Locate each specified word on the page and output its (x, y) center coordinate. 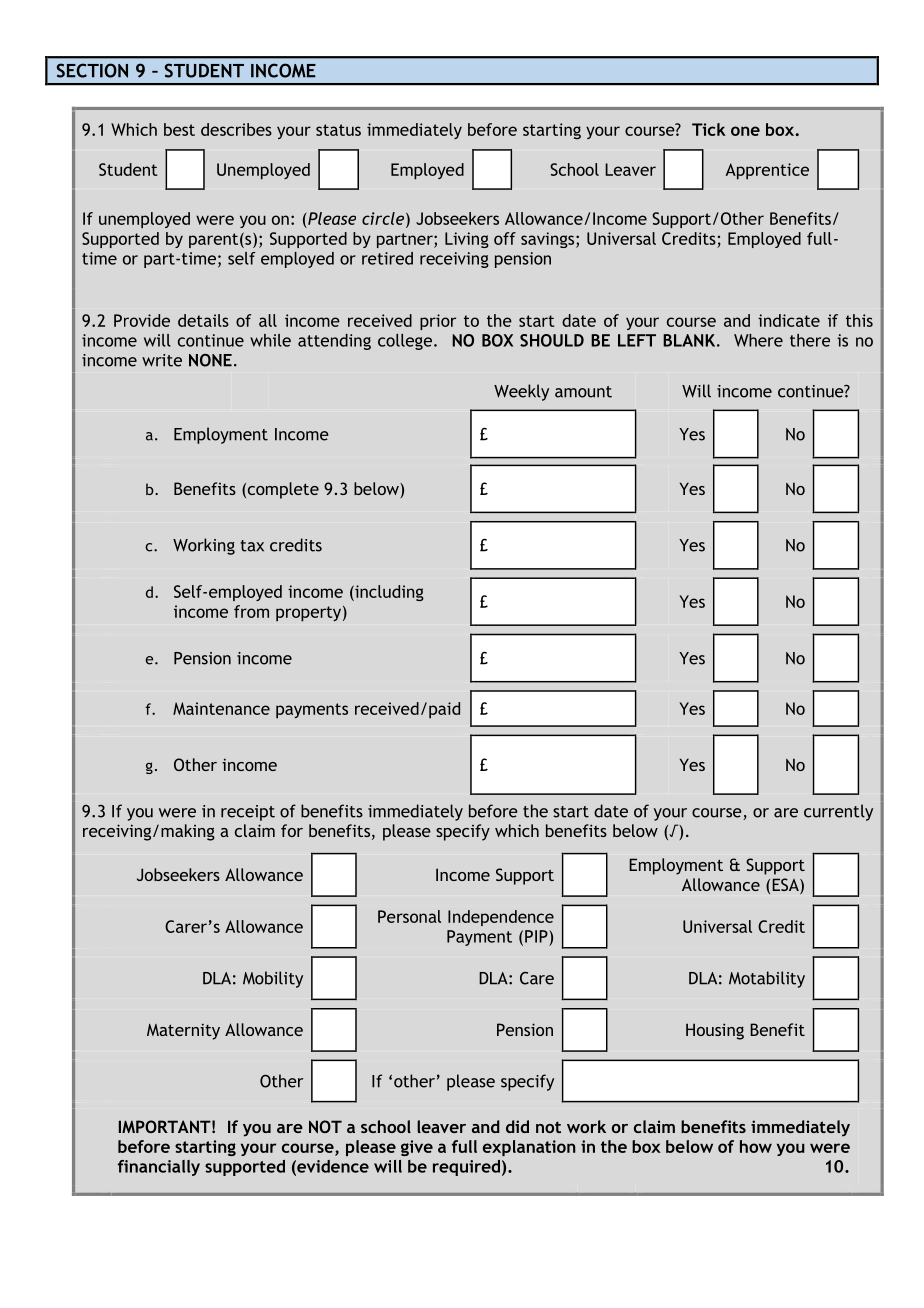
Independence (501, 918)
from (251, 611)
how (756, 1146)
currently (838, 812)
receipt (248, 813)
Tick (709, 129)
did (517, 1126)
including (388, 593)
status (338, 130)
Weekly (521, 392)
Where (758, 340)
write (162, 360)
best (179, 129)
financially (159, 1168)
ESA (786, 886)
